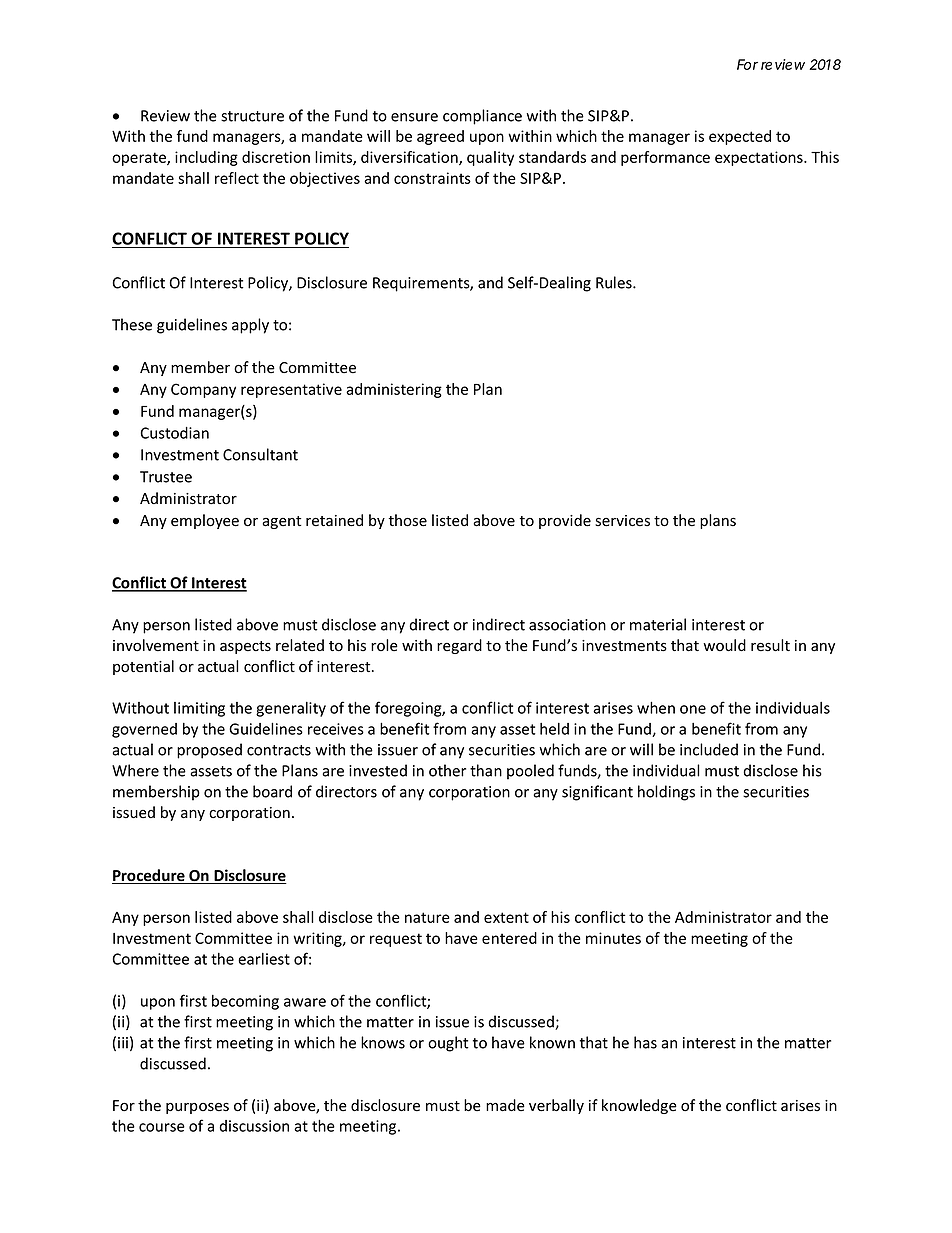  I want to click on expected, so click(740, 137).
